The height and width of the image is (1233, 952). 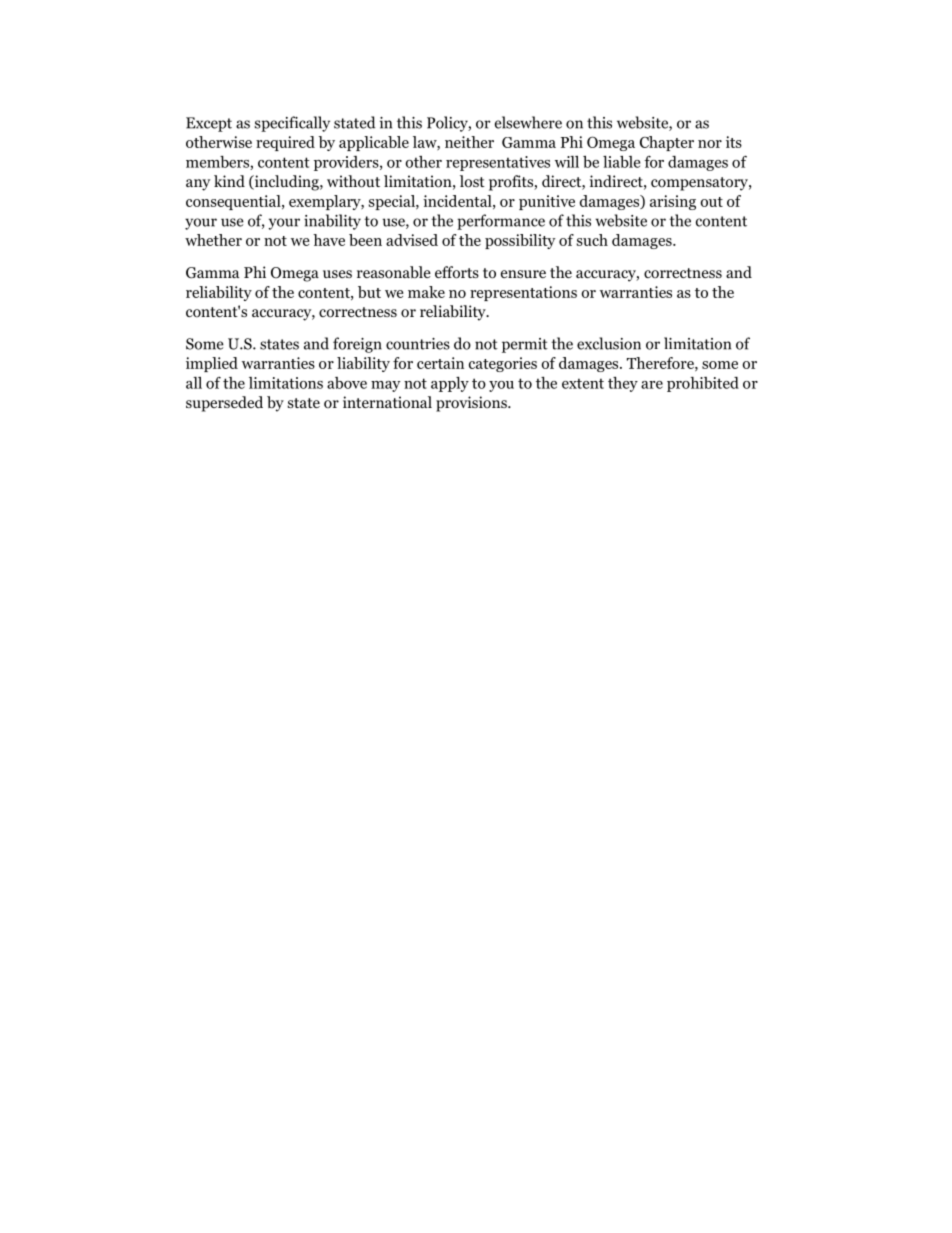 What do you see at coordinates (592, 240) in the image?
I see `such` at bounding box center [592, 240].
